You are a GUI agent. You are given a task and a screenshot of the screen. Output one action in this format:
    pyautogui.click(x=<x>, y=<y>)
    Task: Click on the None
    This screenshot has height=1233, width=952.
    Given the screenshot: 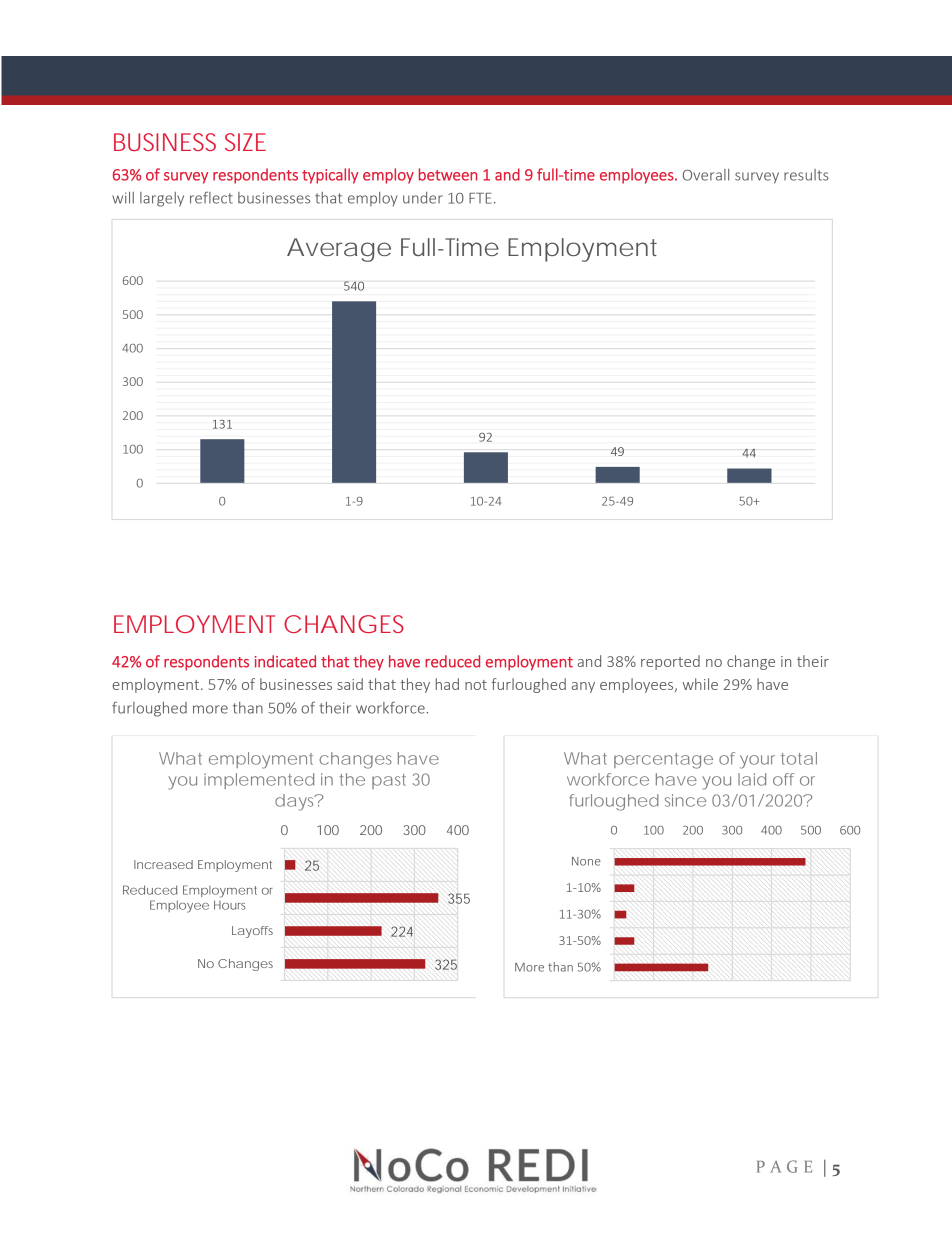 What is the action you would take?
    pyautogui.click(x=586, y=861)
